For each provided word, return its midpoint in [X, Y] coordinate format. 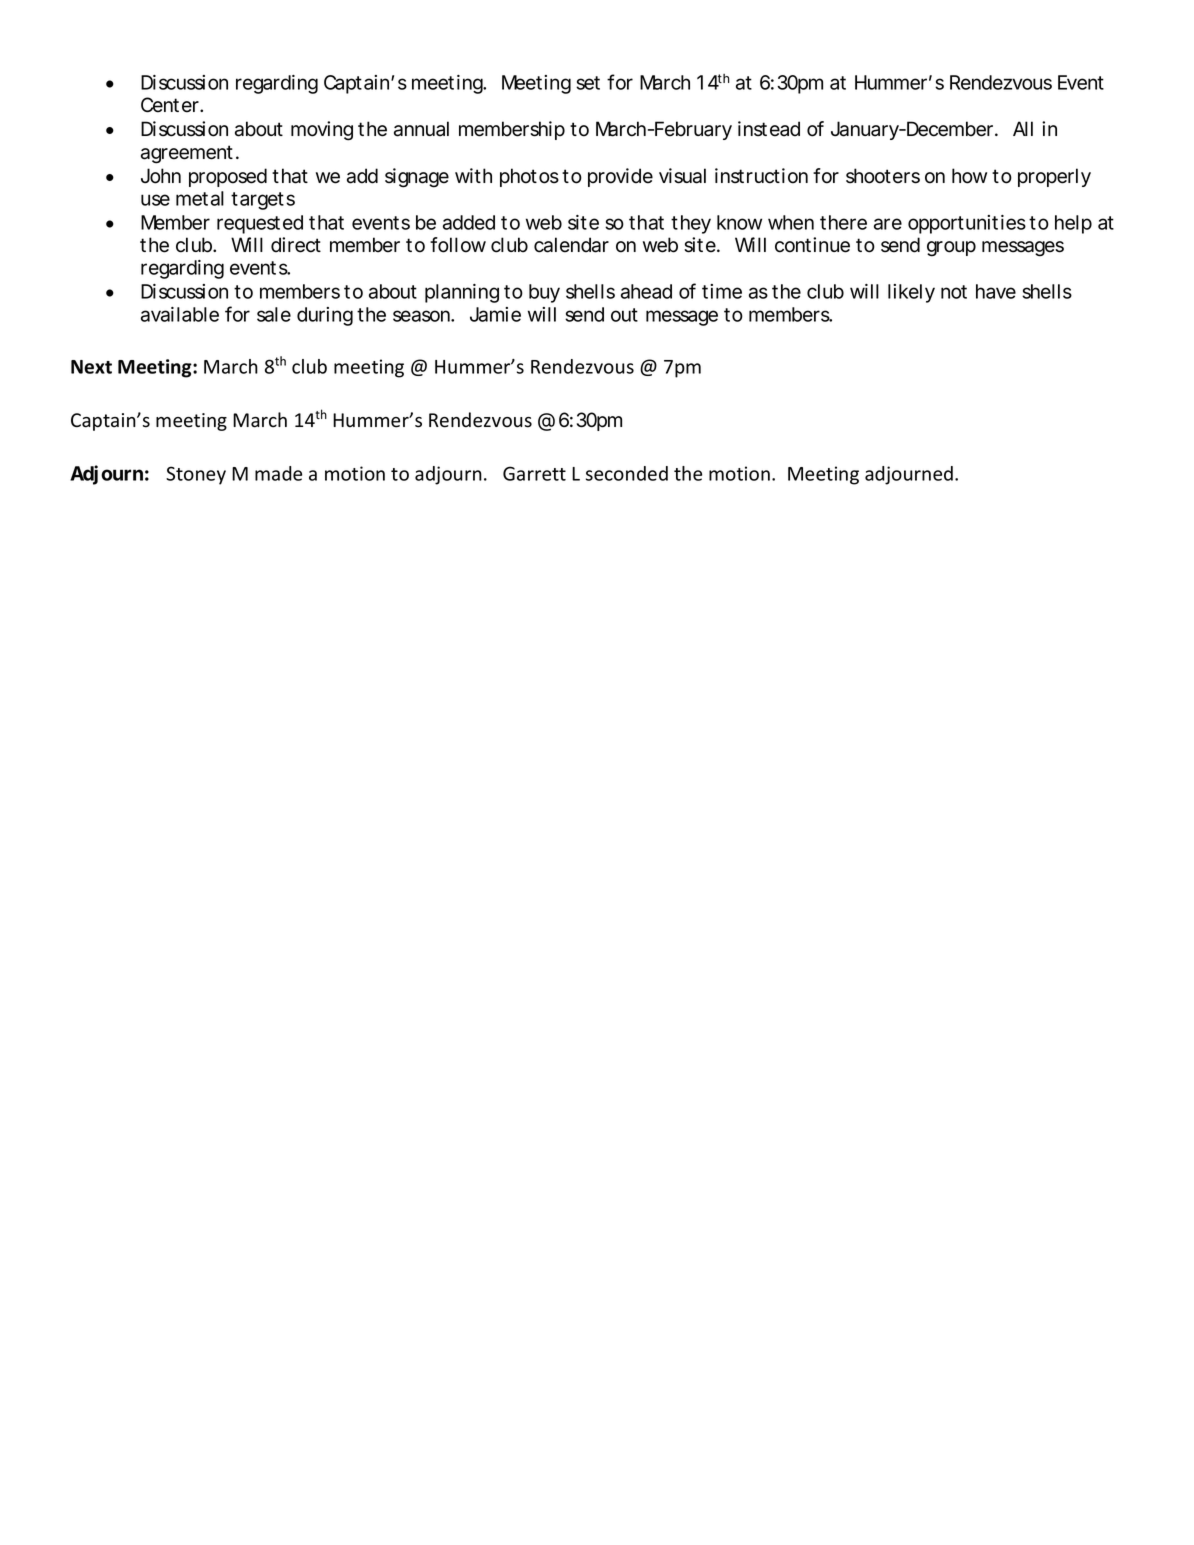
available [180, 314]
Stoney [196, 475]
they [691, 224]
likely [911, 293]
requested [260, 224]
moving [322, 131]
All [1023, 128]
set [588, 83]
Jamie [495, 314]
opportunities [967, 224]
